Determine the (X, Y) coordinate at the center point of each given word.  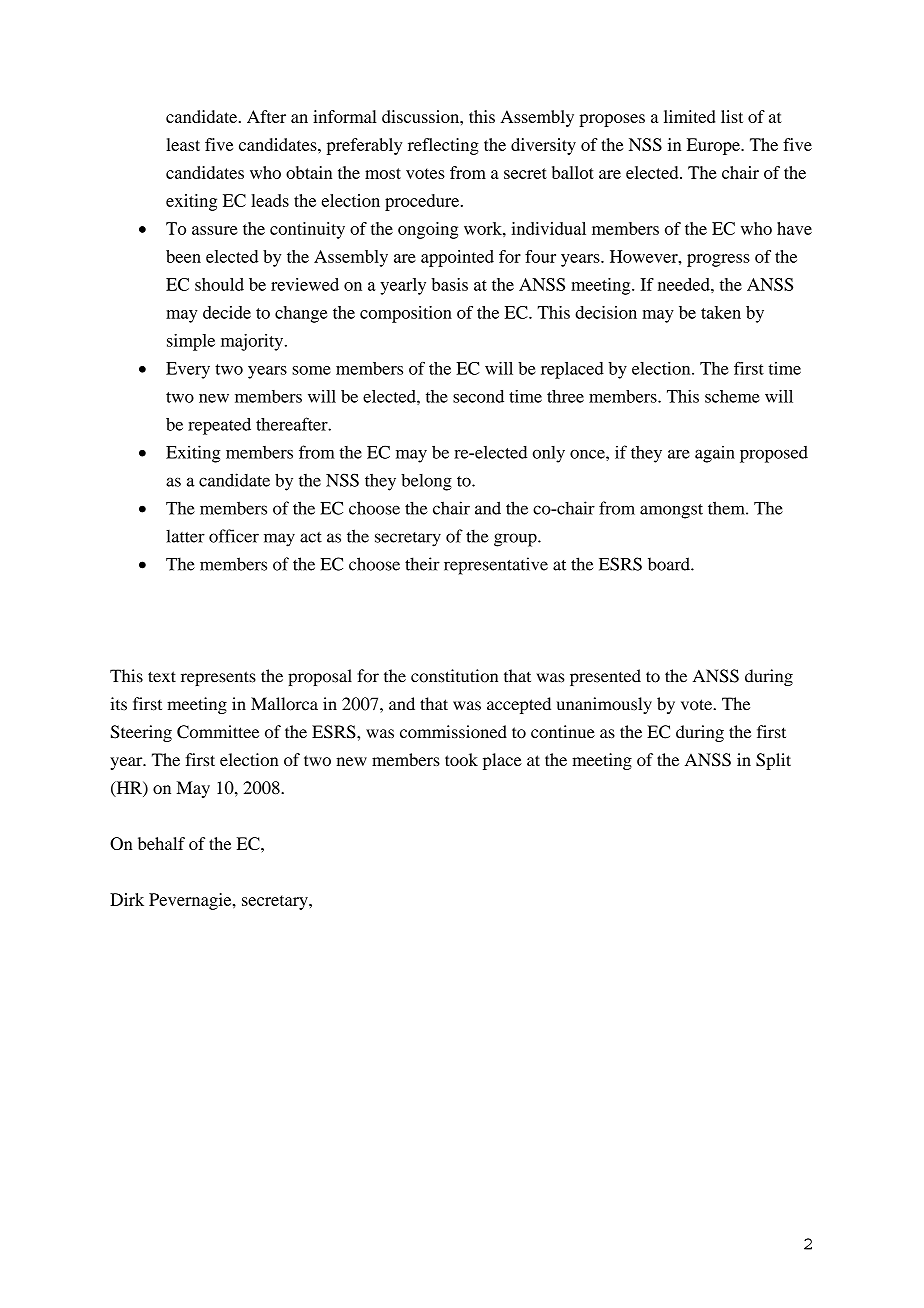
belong (426, 482)
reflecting (443, 146)
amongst (671, 511)
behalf (161, 843)
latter (185, 536)
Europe (714, 146)
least (183, 144)
